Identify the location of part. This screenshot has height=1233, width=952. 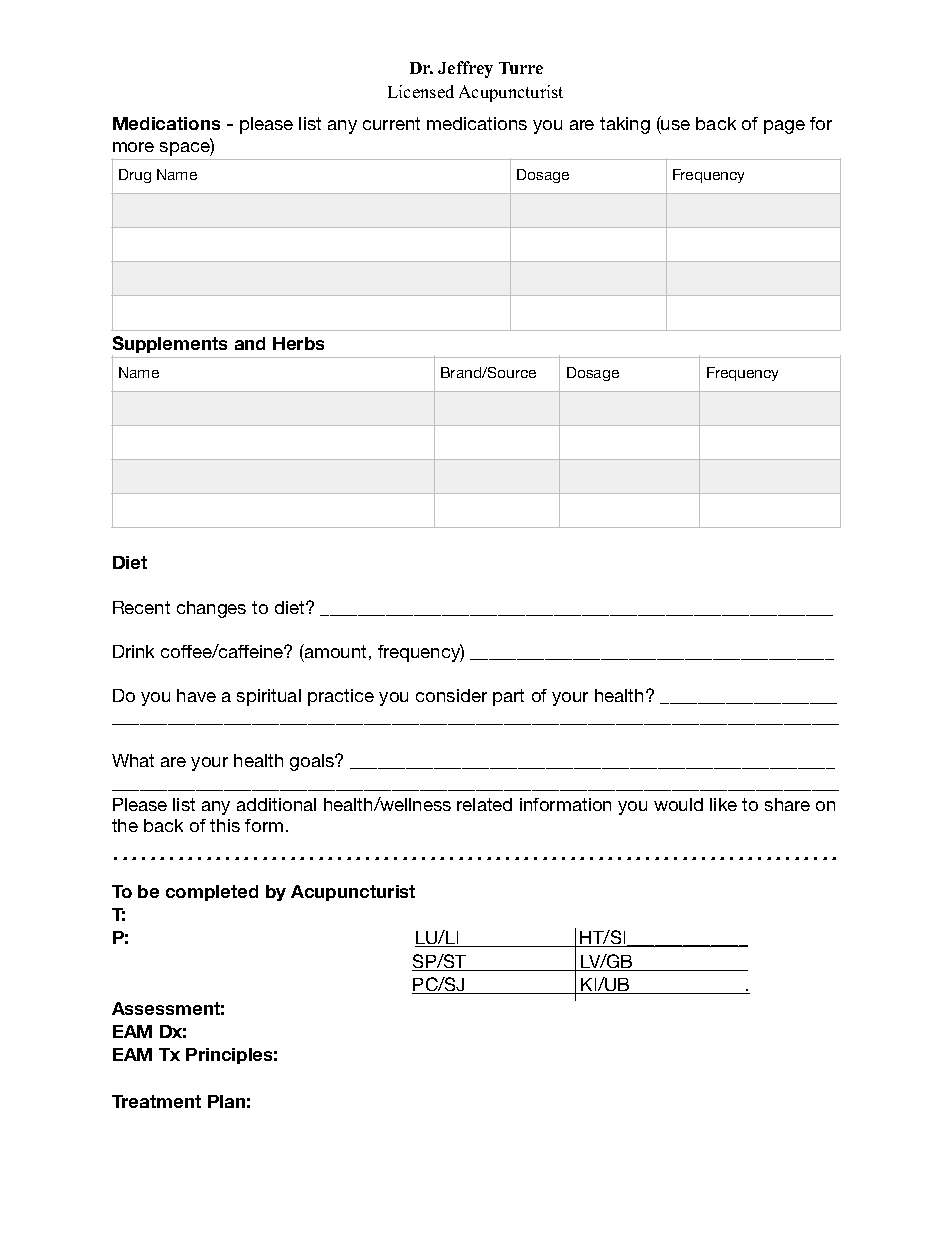
(508, 697).
